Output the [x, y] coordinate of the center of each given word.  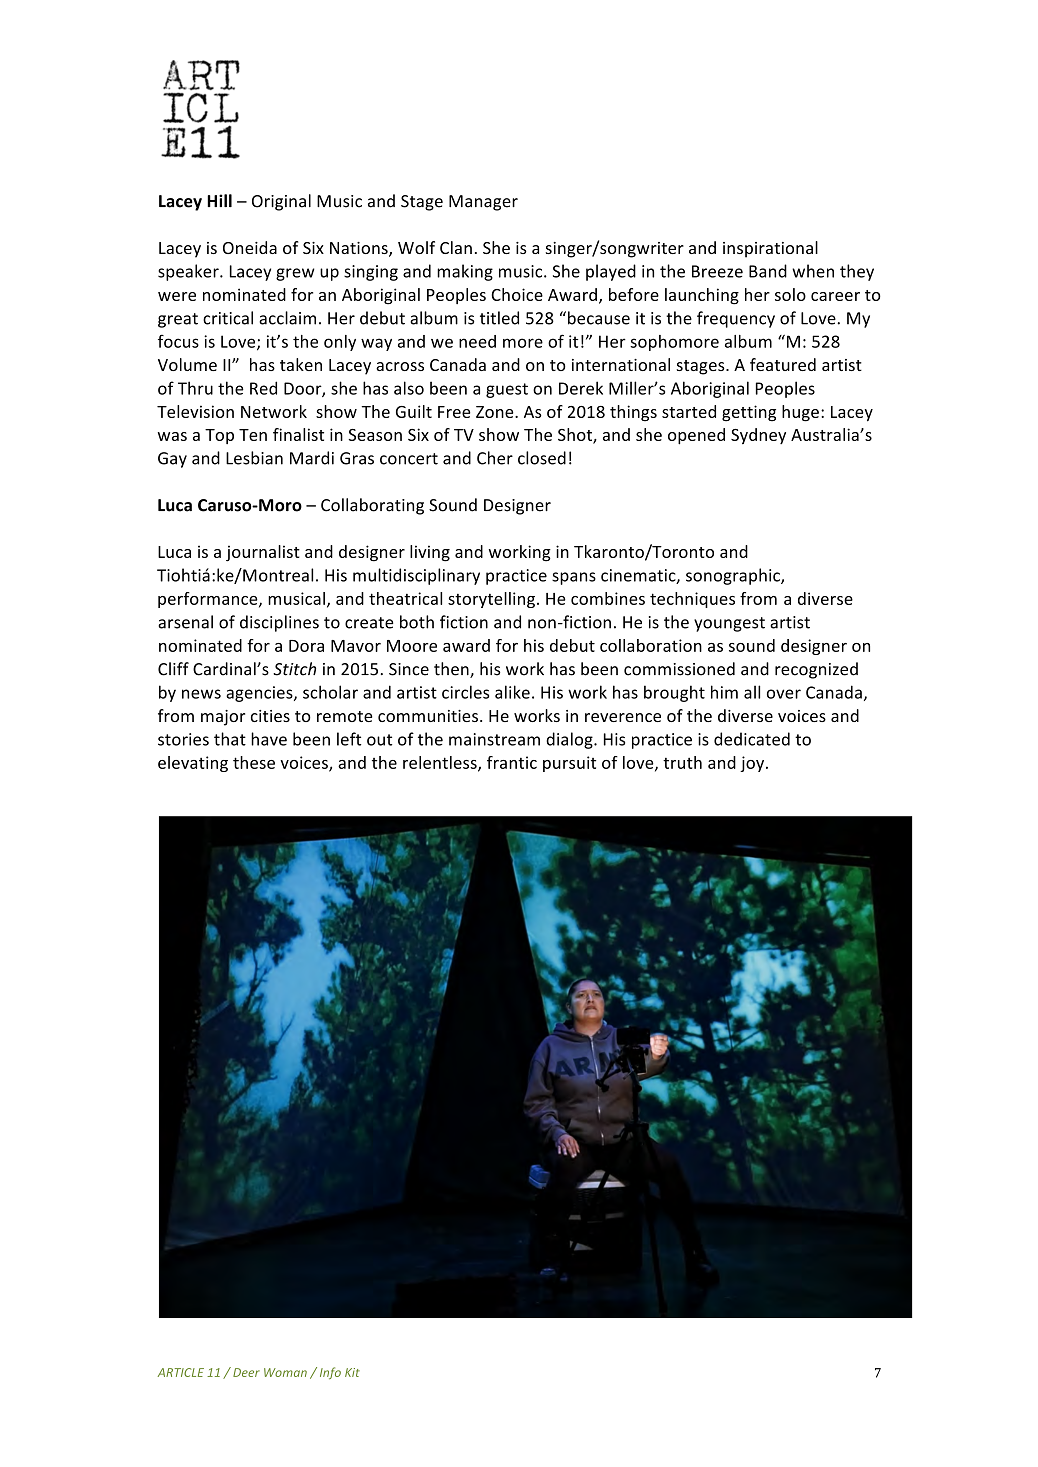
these [254, 762]
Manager [483, 203]
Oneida [250, 247]
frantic [512, 762]
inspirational [770, 249]
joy [753, 764]
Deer [246, 1372]
